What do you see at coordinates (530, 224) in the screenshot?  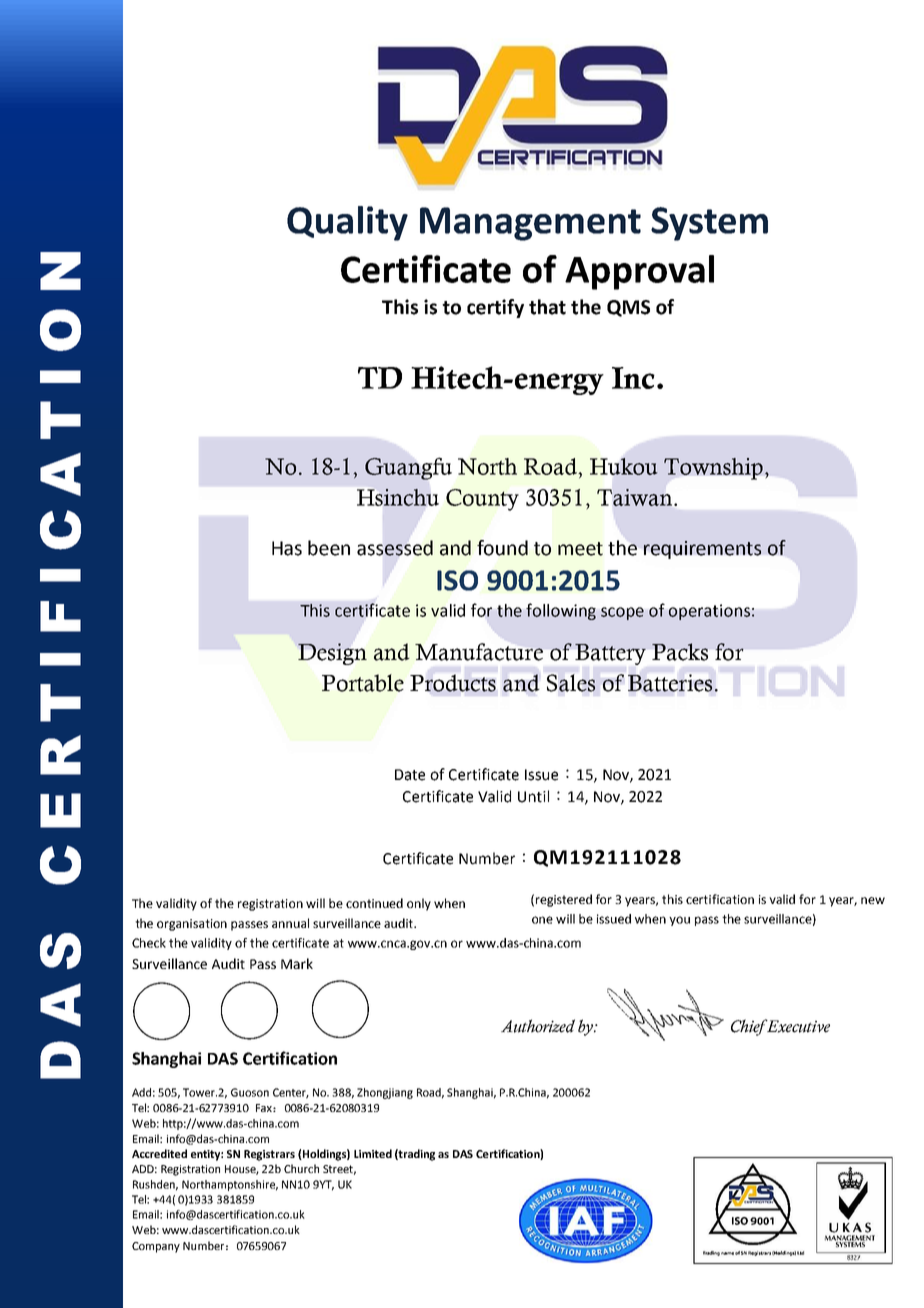 I see `Management` at bounding box center [530, 224].
